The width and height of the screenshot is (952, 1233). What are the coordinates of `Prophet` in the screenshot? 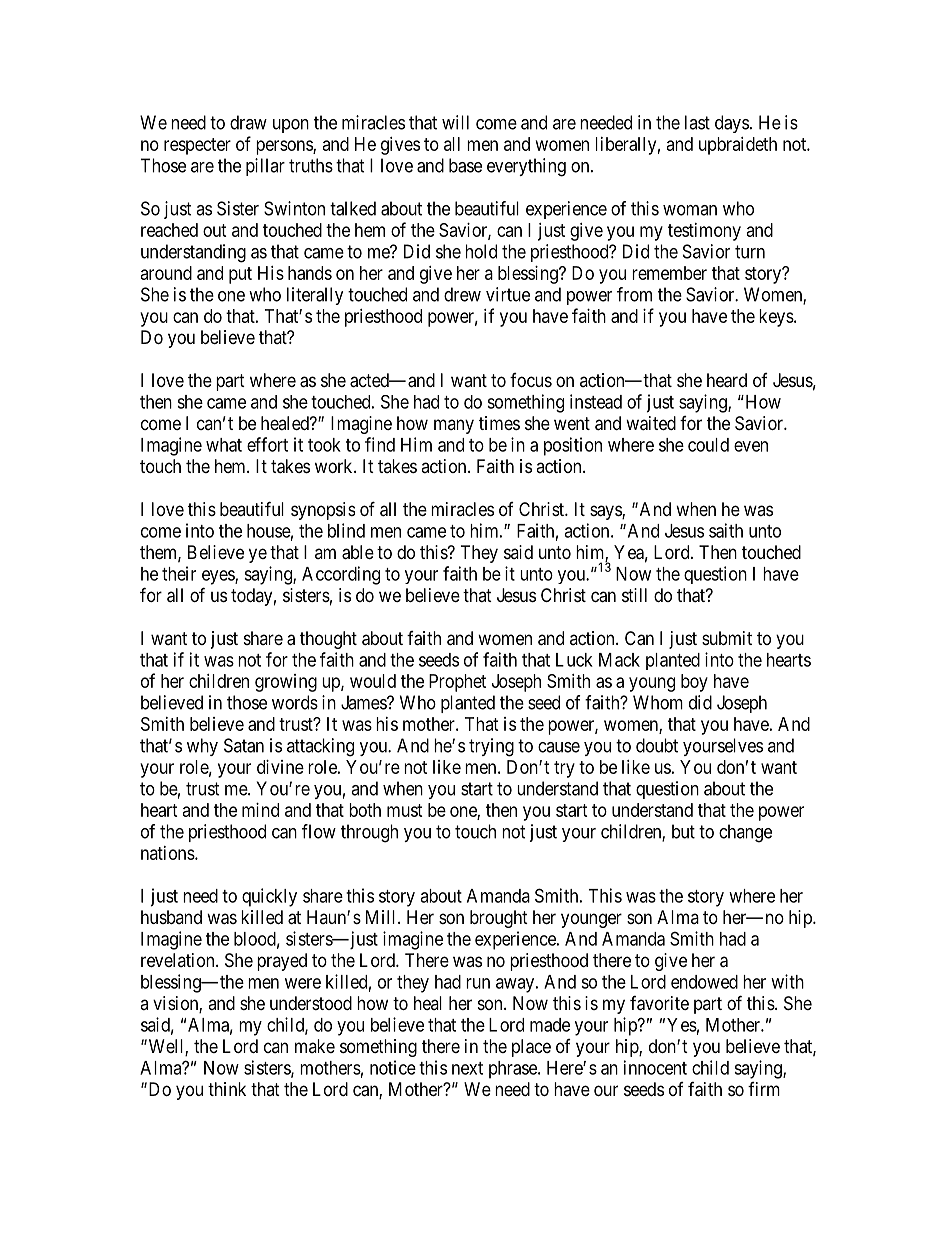 It's located at (457, 683).
